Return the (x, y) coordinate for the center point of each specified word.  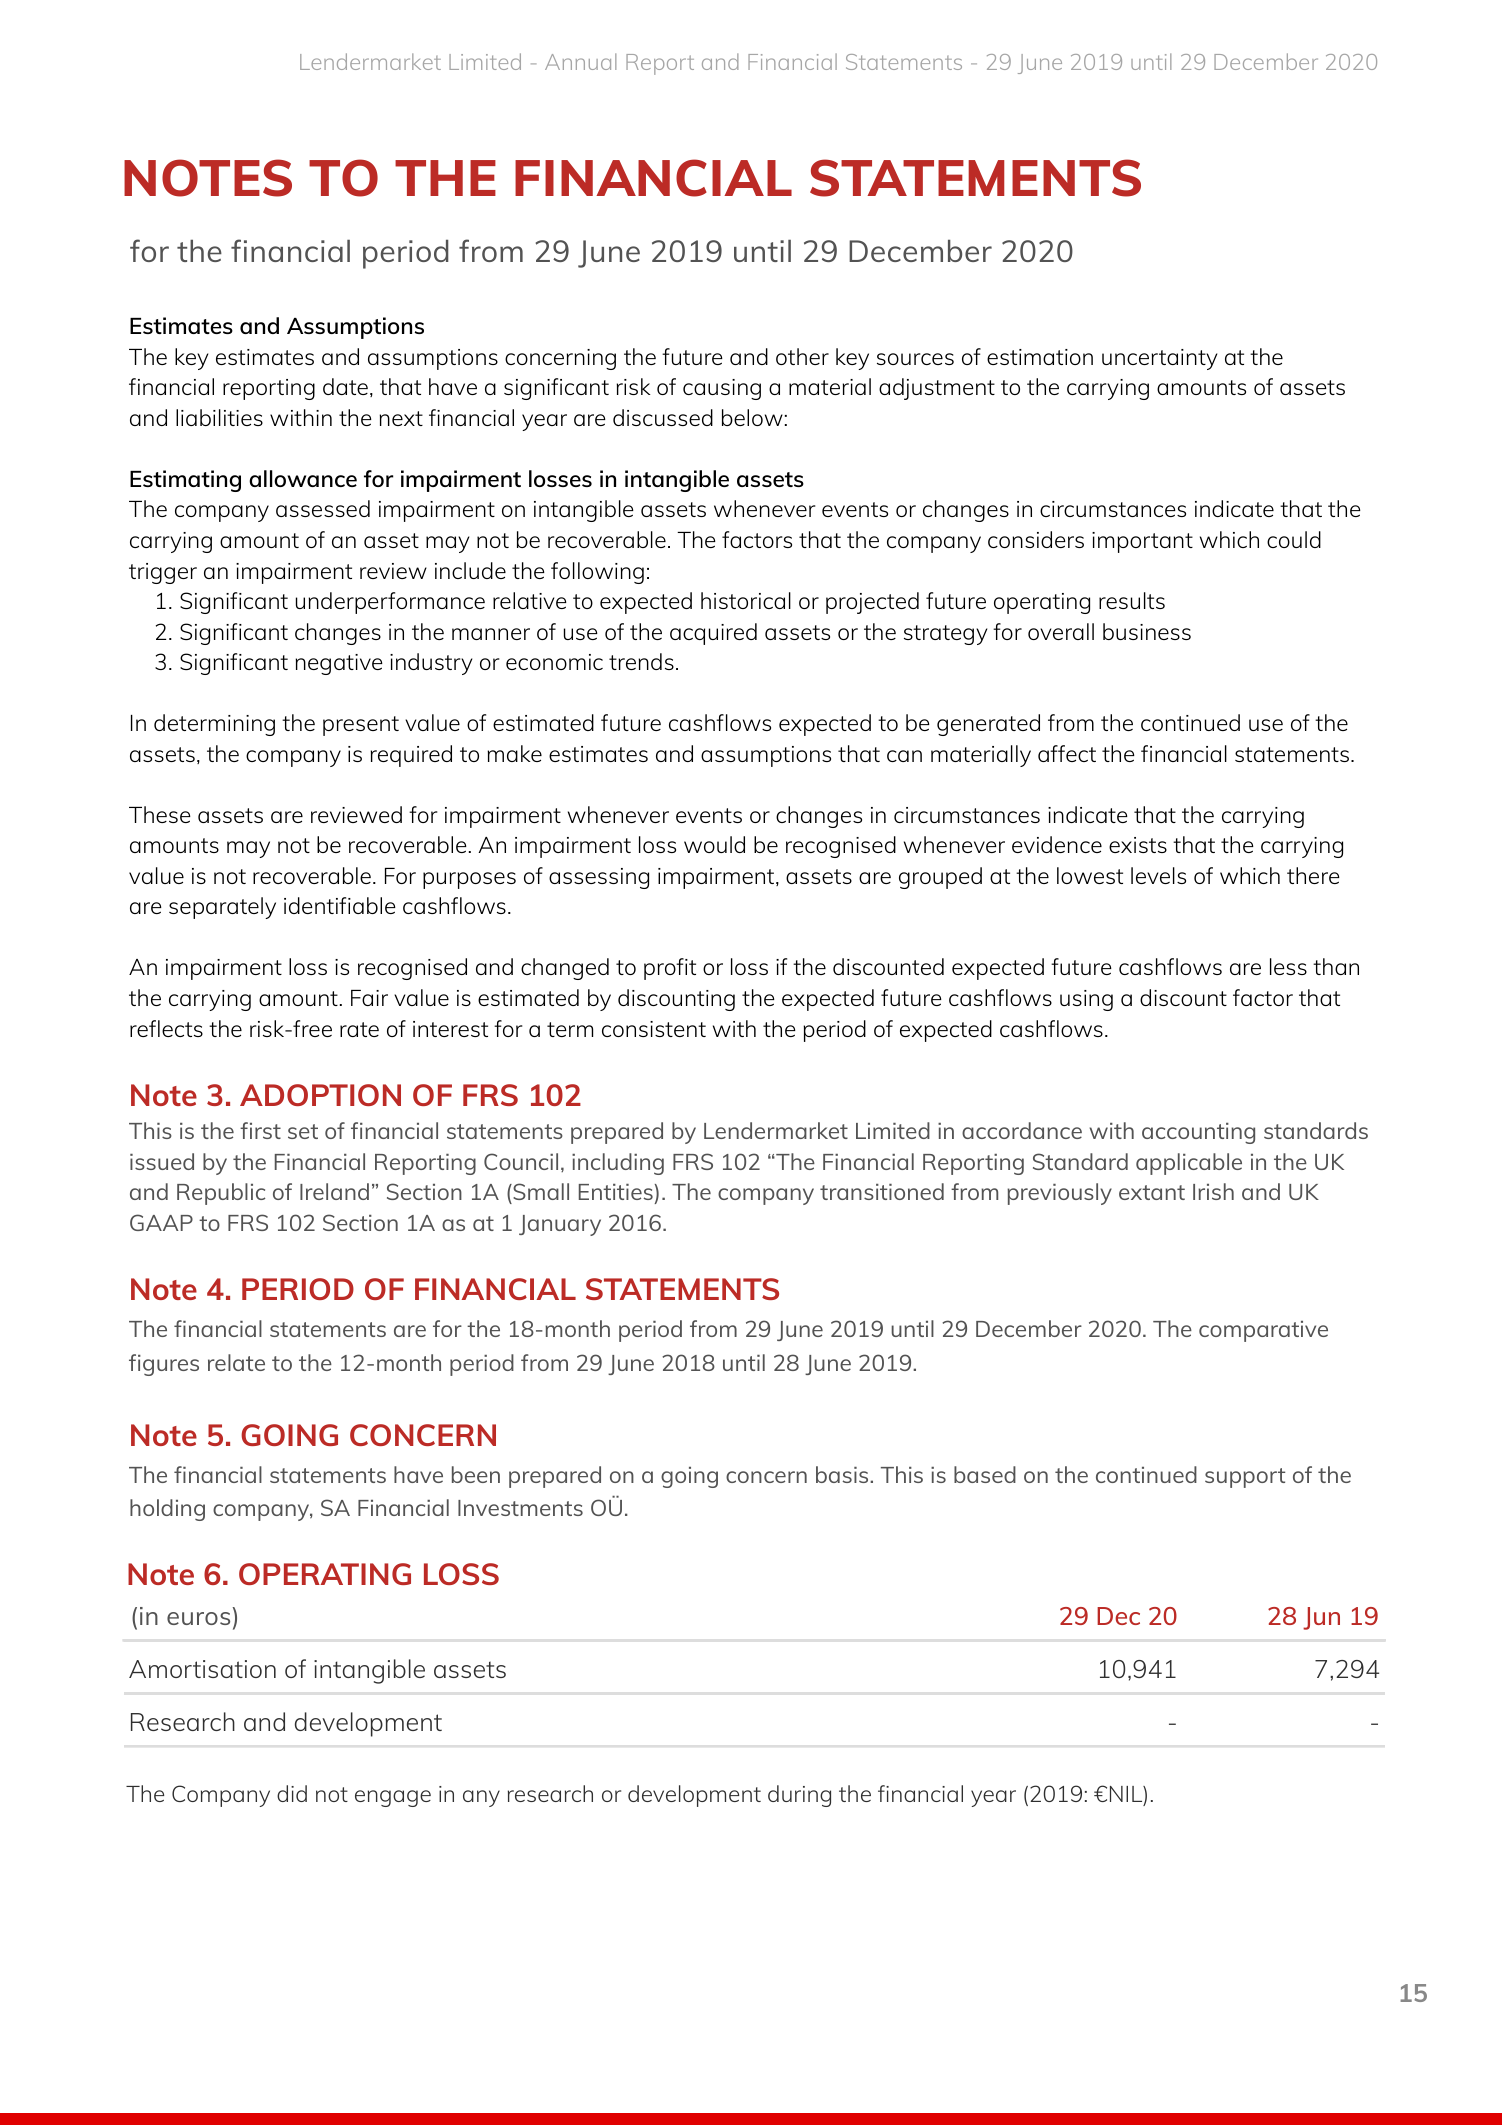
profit (670, 969)
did (292, 1793)
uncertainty (1159, 359)
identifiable (340, 905)
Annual (580, 61)
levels (1158, 875)
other (802, 356)
